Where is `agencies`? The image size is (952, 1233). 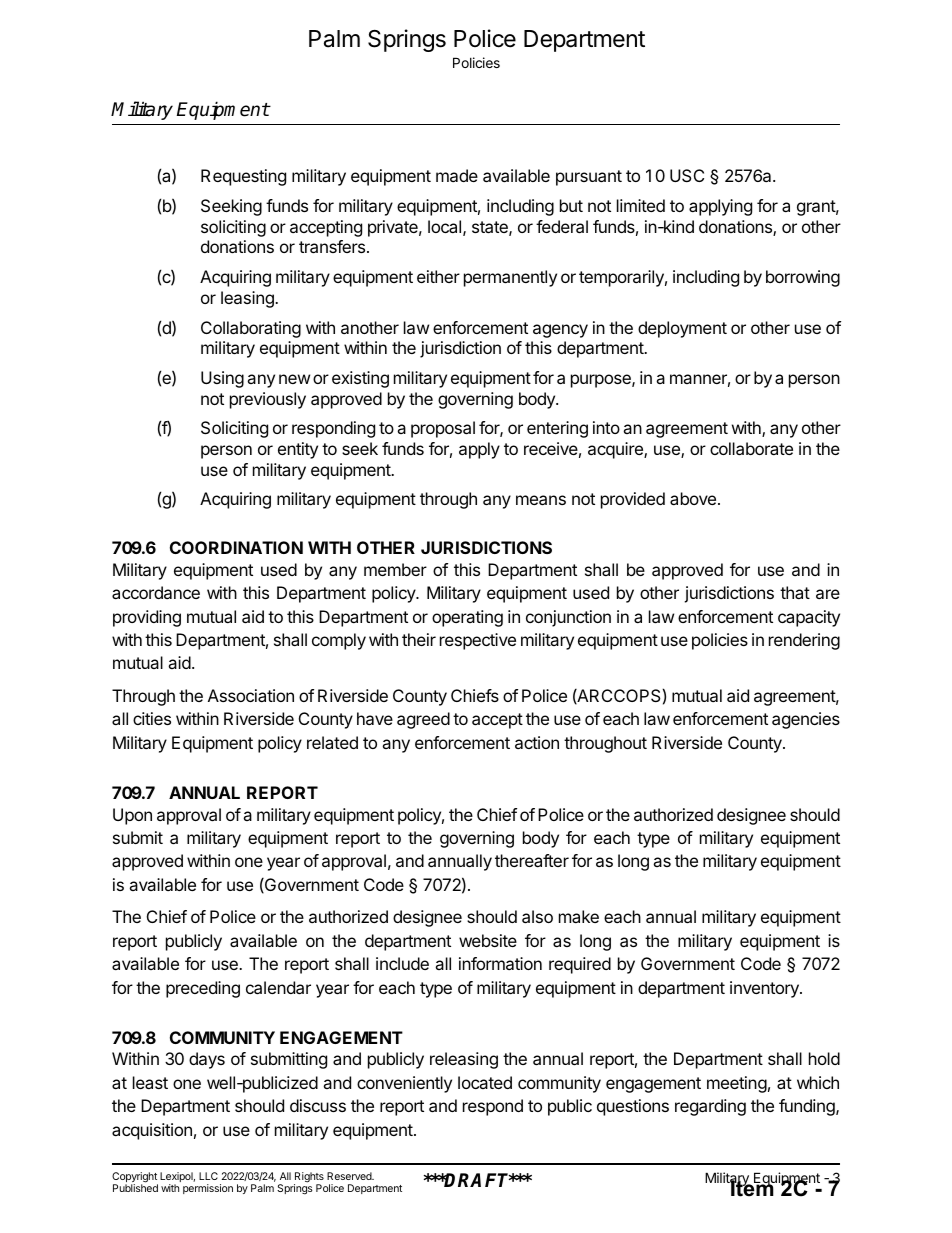
agencies is located at coordinates (806, 720).
